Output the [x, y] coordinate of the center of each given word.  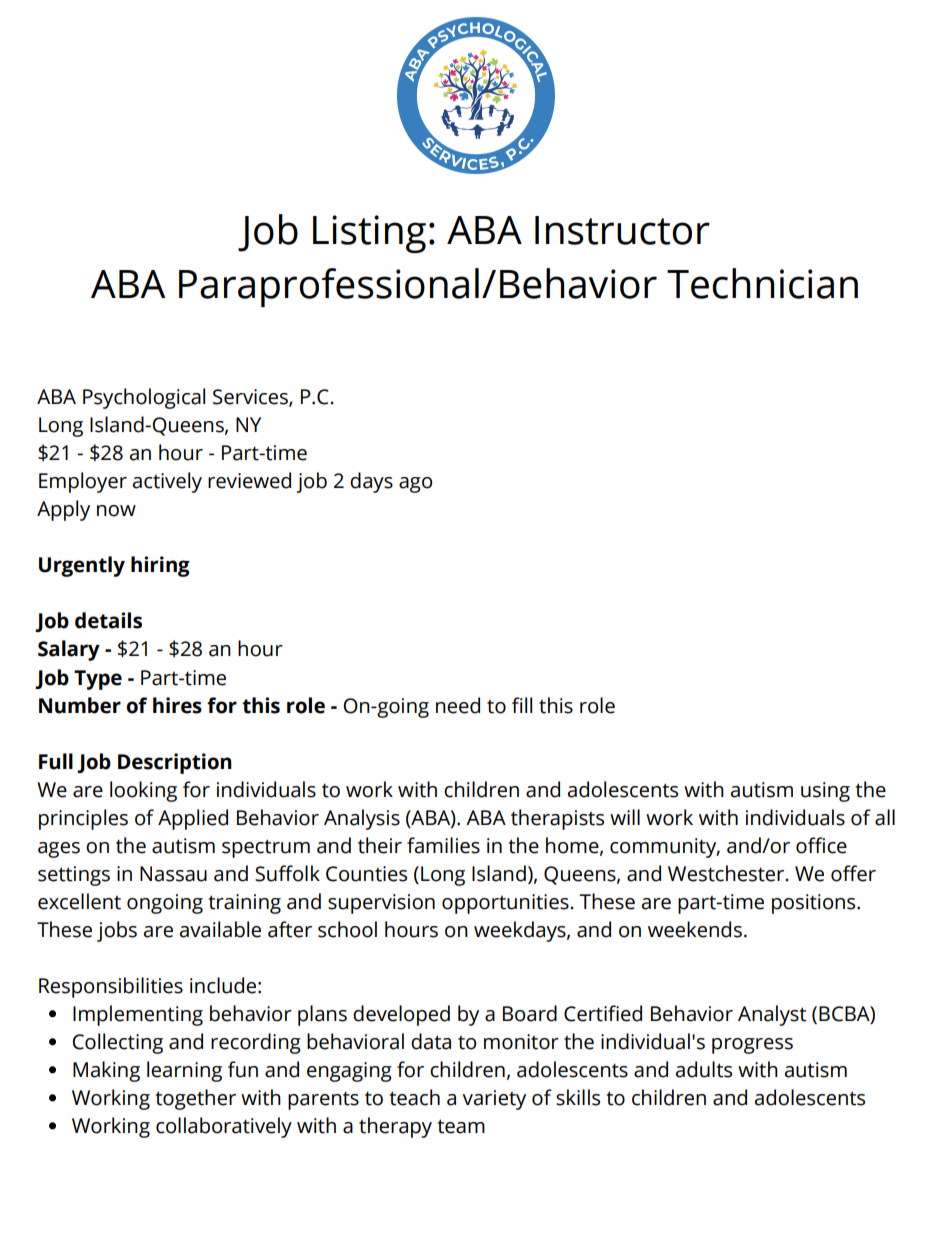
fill [522, 705]
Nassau [173, 874]
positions [815, 904]
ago [415, 485]
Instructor [622, 230]
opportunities [506, 904]
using [825, 792]
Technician [762, 283]
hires [177, 705]
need [458, 705]
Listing [369, 234]
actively [167, 482]
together [195, 1099]
